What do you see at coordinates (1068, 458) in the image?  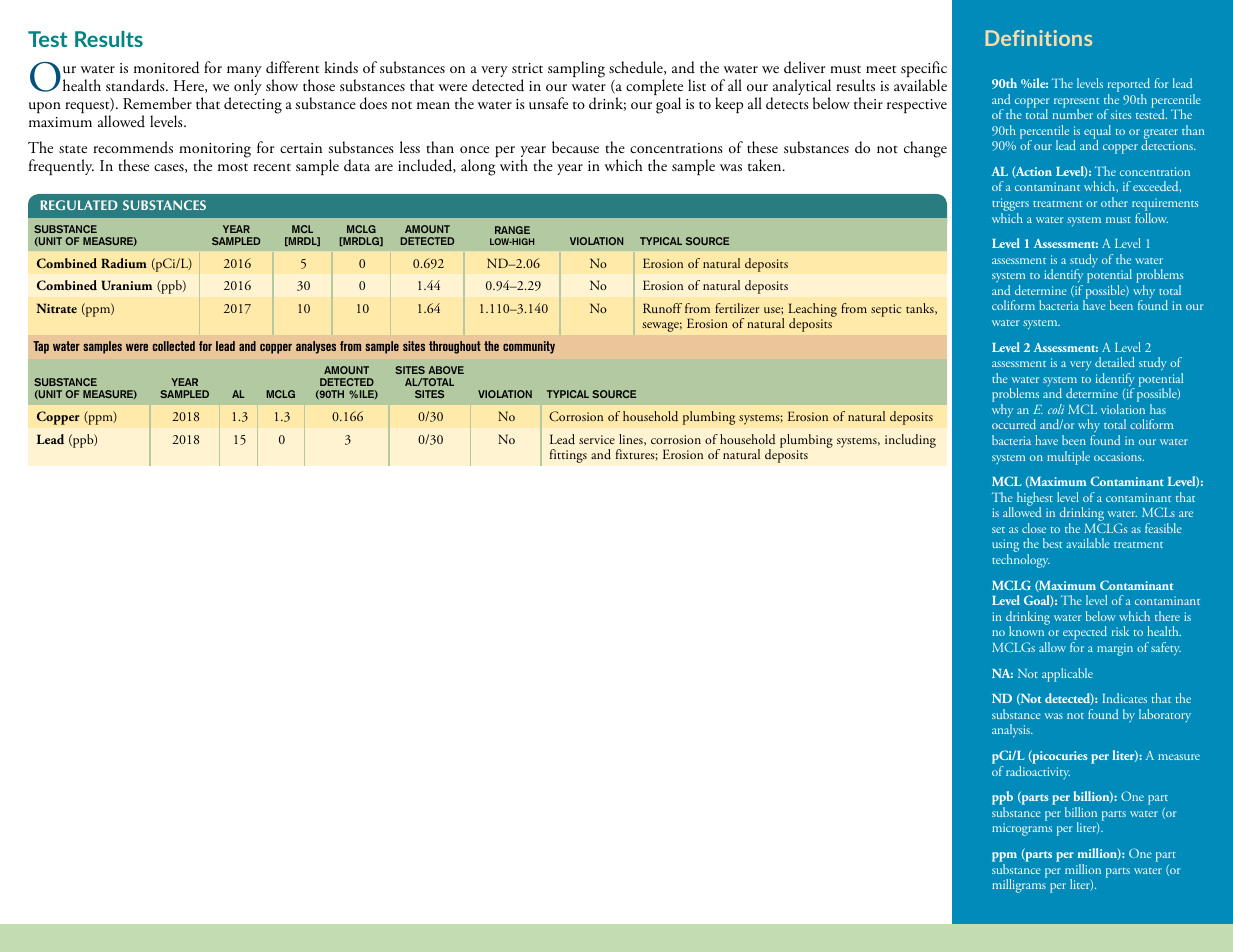 I see `multiple` at bounding box center [1068, 458].
